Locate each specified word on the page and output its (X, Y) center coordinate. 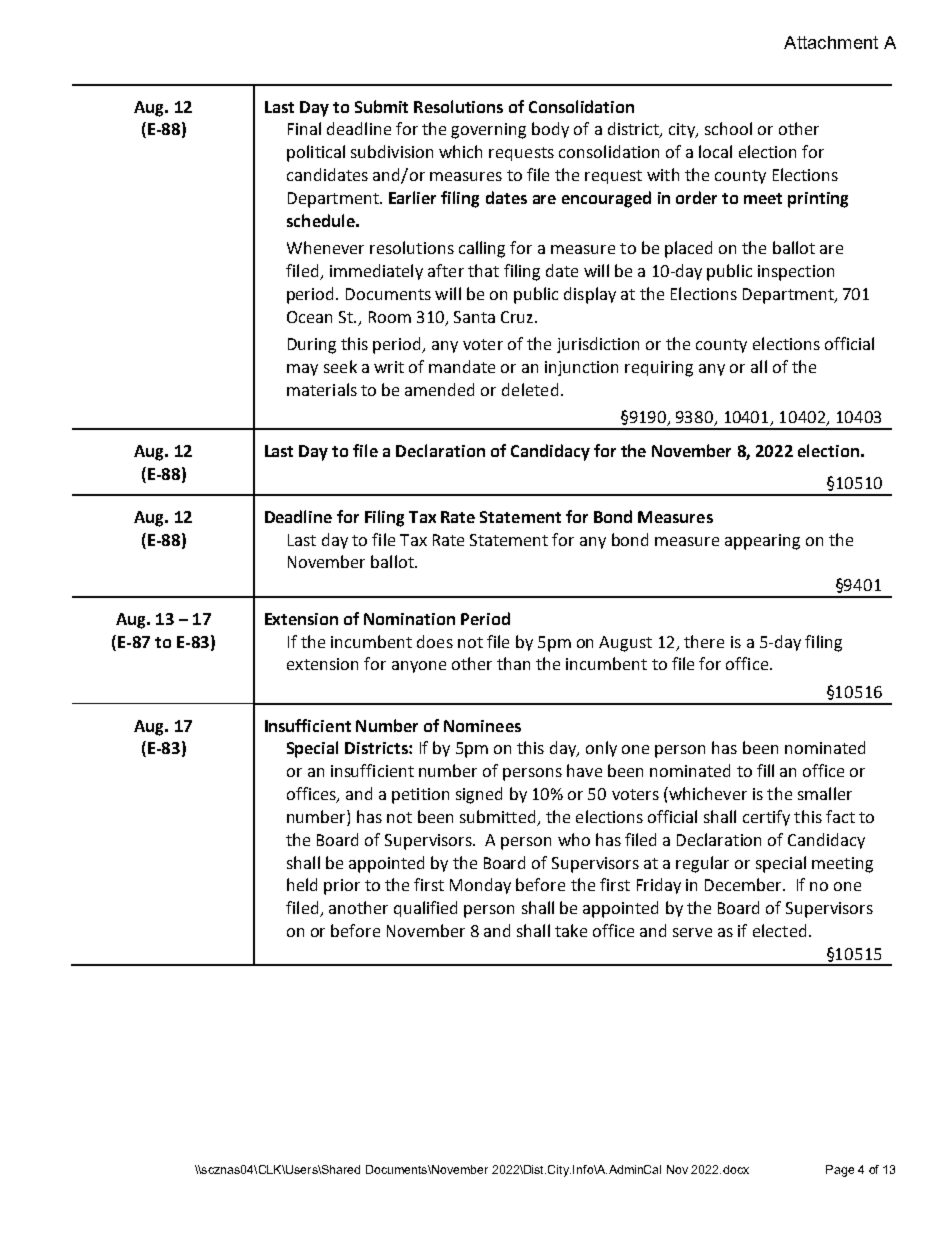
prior (342, 887)
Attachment (831, 42)
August (625, 644)
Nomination (409, 619)
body (550, 130)
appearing (762, 542)
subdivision (392, 151)
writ (389, 367)
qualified (425, 909)
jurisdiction (598, 345)
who (574, 839)
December (744, 884)
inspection (796, 273)
